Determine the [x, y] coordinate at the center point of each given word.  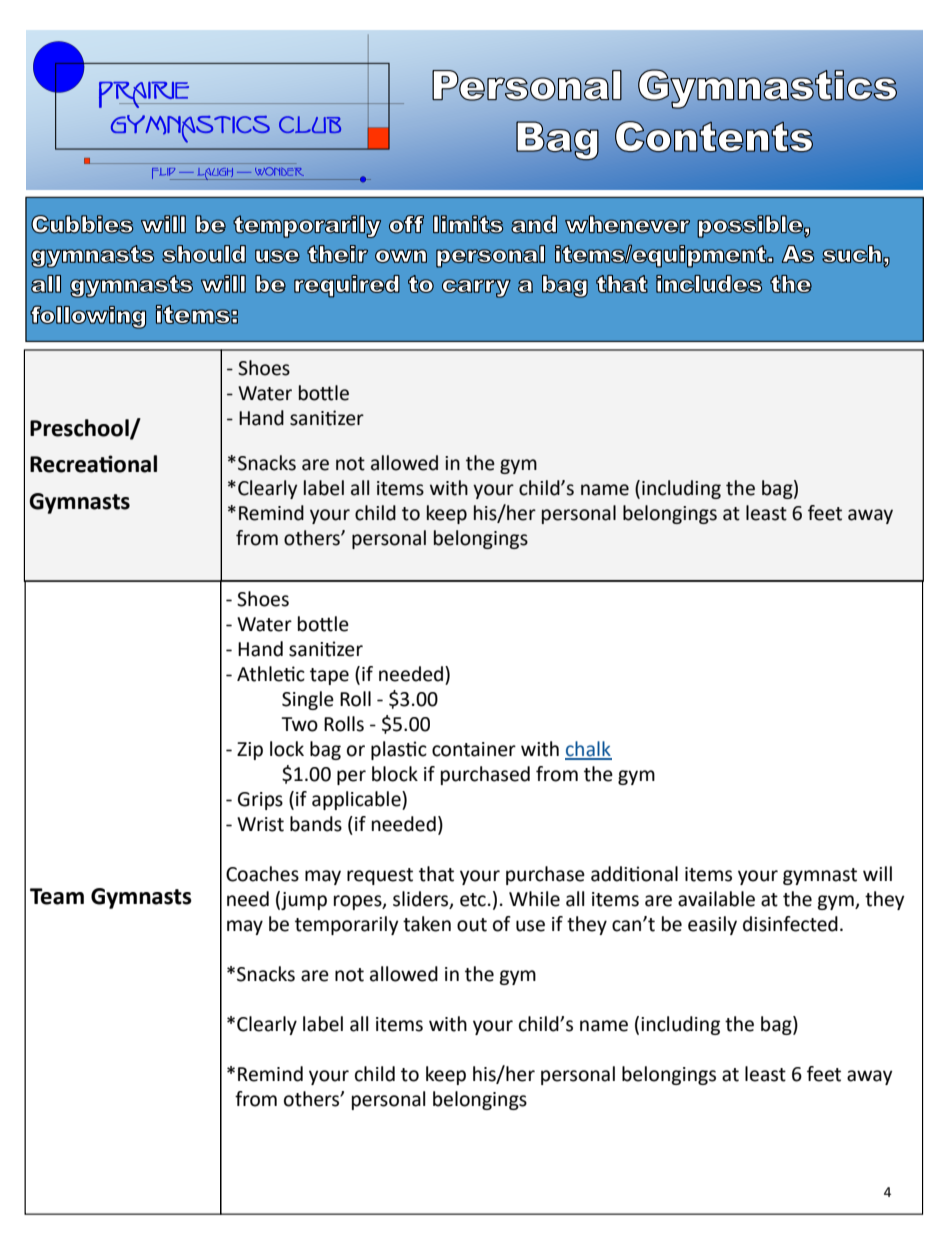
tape [329, 676]
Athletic [271, 674]
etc [473, 900]
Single [308, 700]
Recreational [93, 464]
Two [299, 724]
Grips [260, 801]
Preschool [80, 429]
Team [57, 896]
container [474, 749]
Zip [250, 751]
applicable [357, 800]
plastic [399, 750]
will [877, 873]
